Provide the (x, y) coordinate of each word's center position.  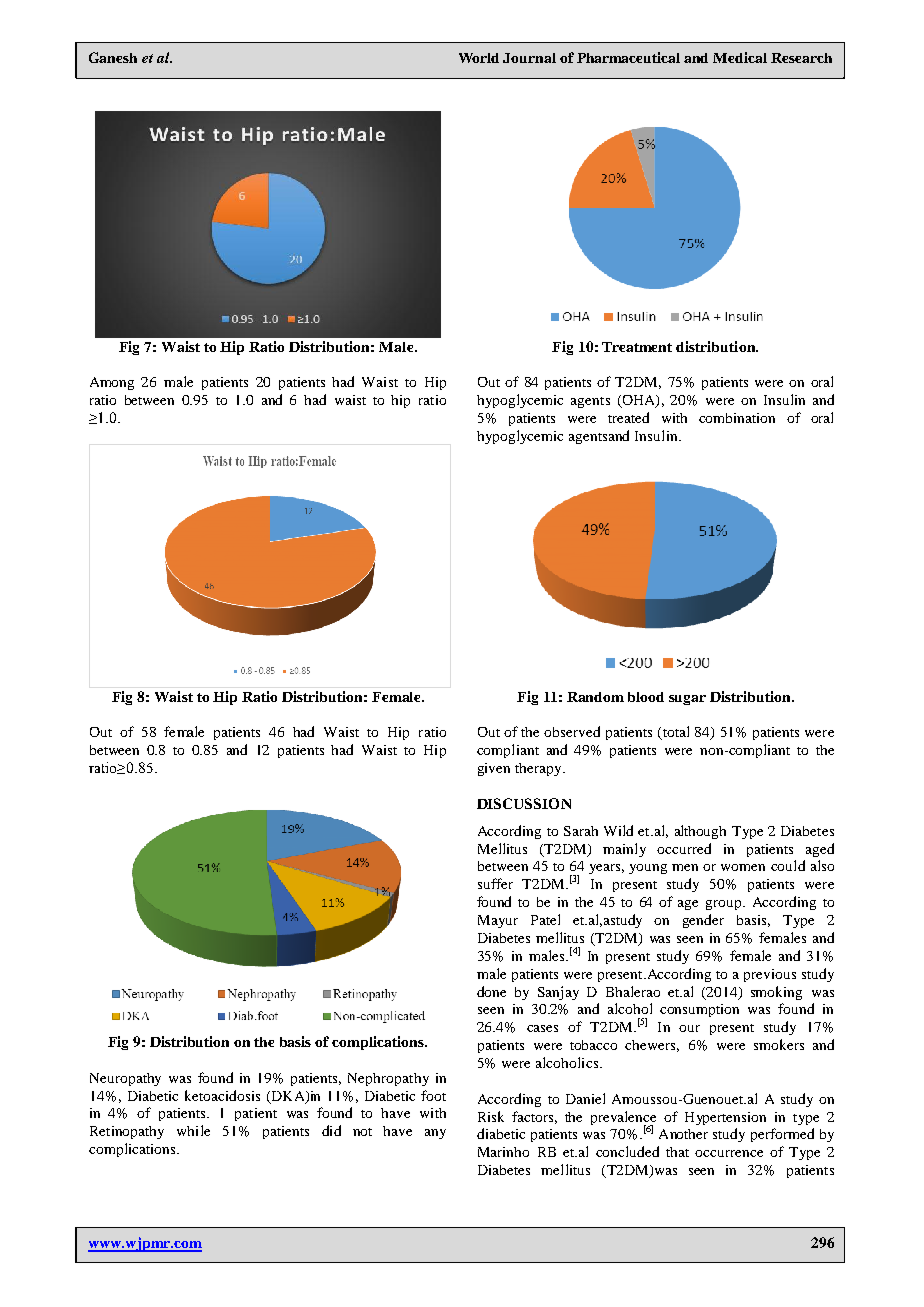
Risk (491, 1116)
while (193, 1130)
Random (595, 697)
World (479, 58)
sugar (687, 700)
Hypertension (725, 1118)
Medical (740, 57)
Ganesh (113, 57)
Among (112, 383)
